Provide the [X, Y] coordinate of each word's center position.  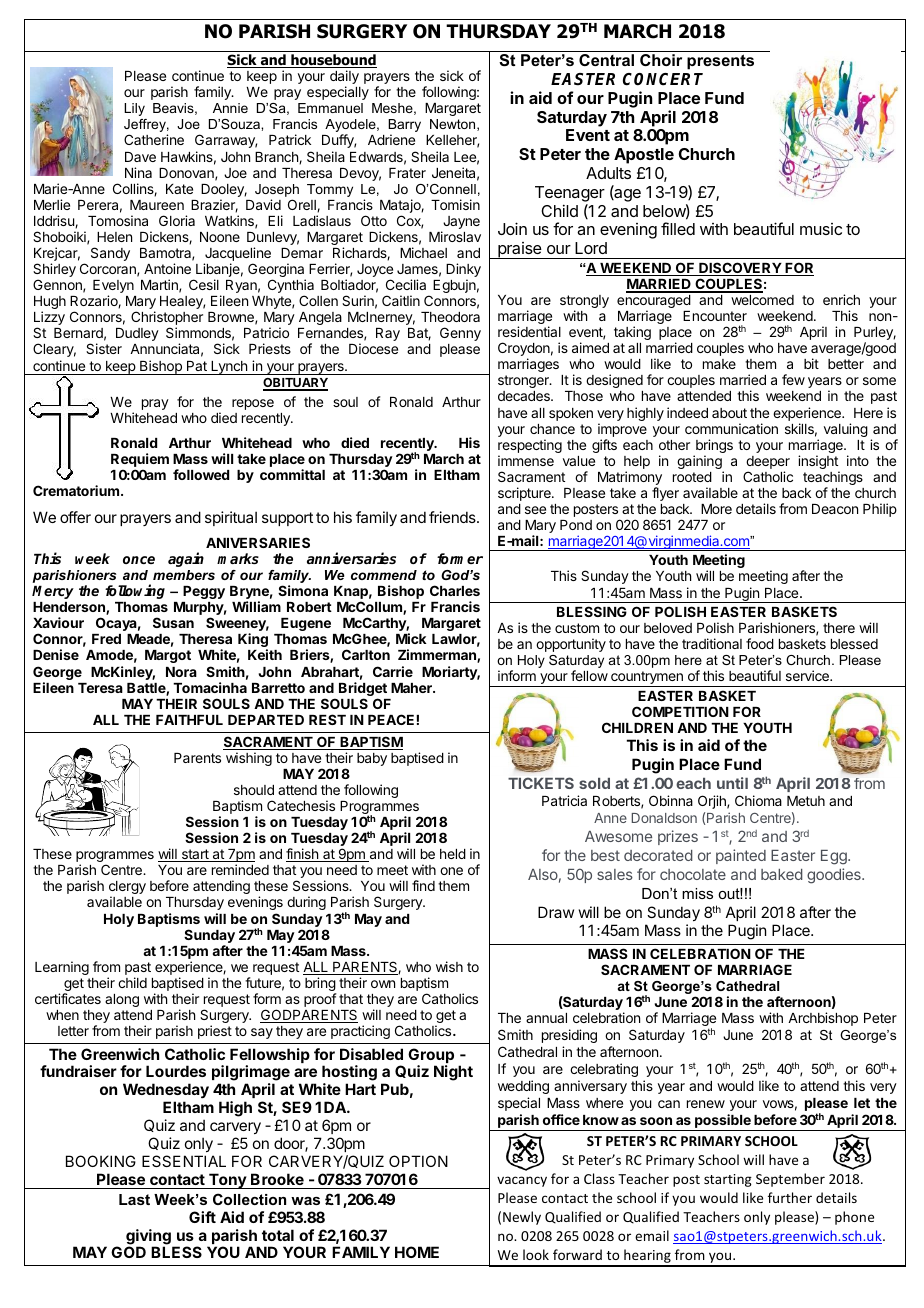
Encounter [715, 316]
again [186, 559]
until [732, 783]
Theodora [450, 317]
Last [134, 1199]
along [122, 1000]
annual [546, 1018]
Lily [134, 109]
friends [453, 517]
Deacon [835, 509]
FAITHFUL [189, 720]
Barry [404, 127]
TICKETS [541, 783]
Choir [661, 60]
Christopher [167, 319]
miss [697, 893]
